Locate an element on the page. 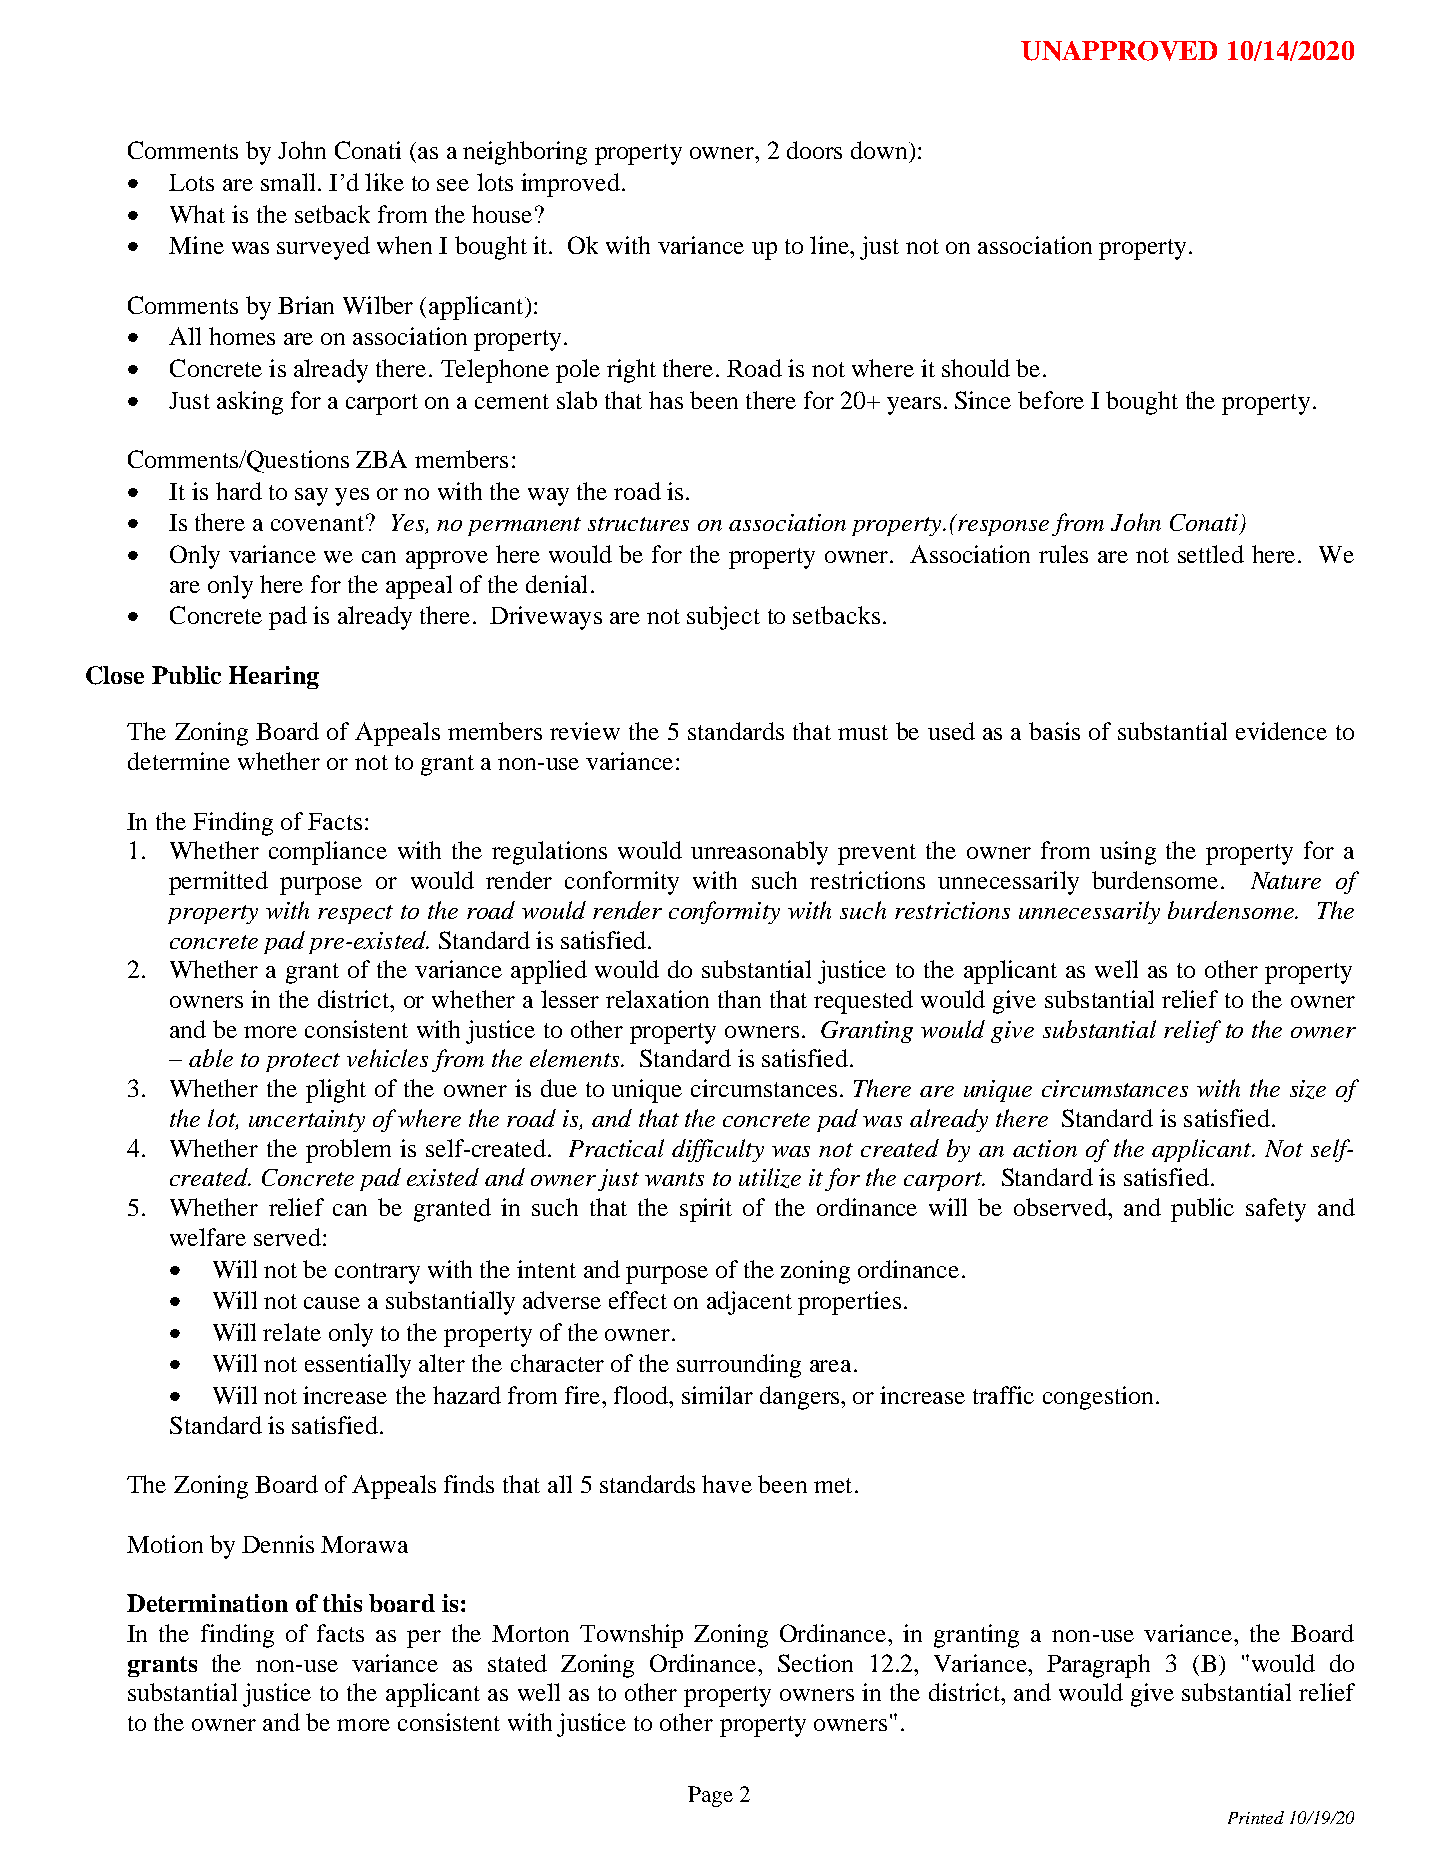  down is located at coordinates (880, 150).
